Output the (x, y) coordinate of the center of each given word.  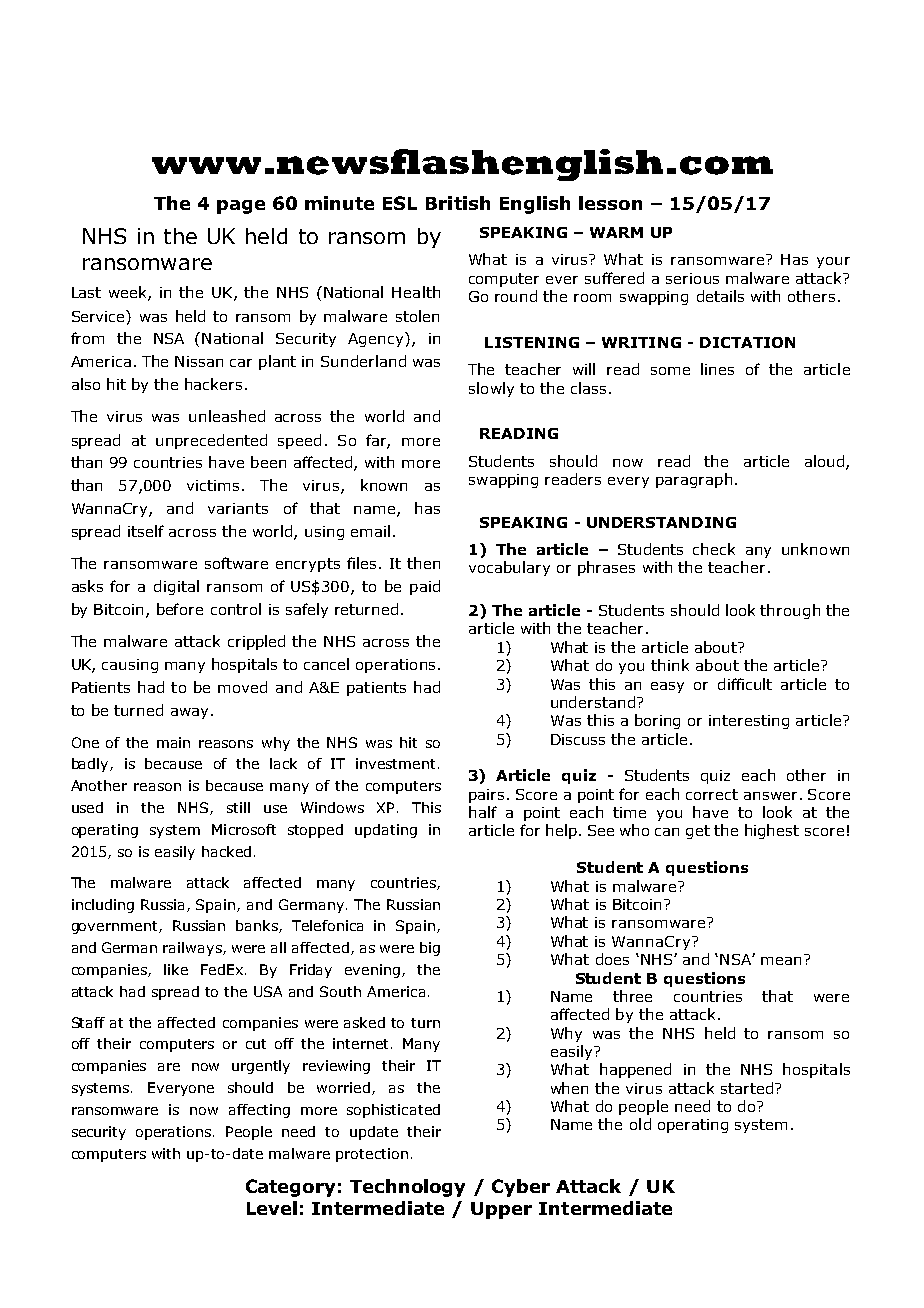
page (241, 207)
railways (193, 949)
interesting (749, 722)
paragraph (694, 480)
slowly (491, 389)
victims (215, 485)
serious (692, 278)
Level (272, 1208)
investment (395, 763)
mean (781, 961)
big (430, 949)
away (189, 713)
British (458, 203)
